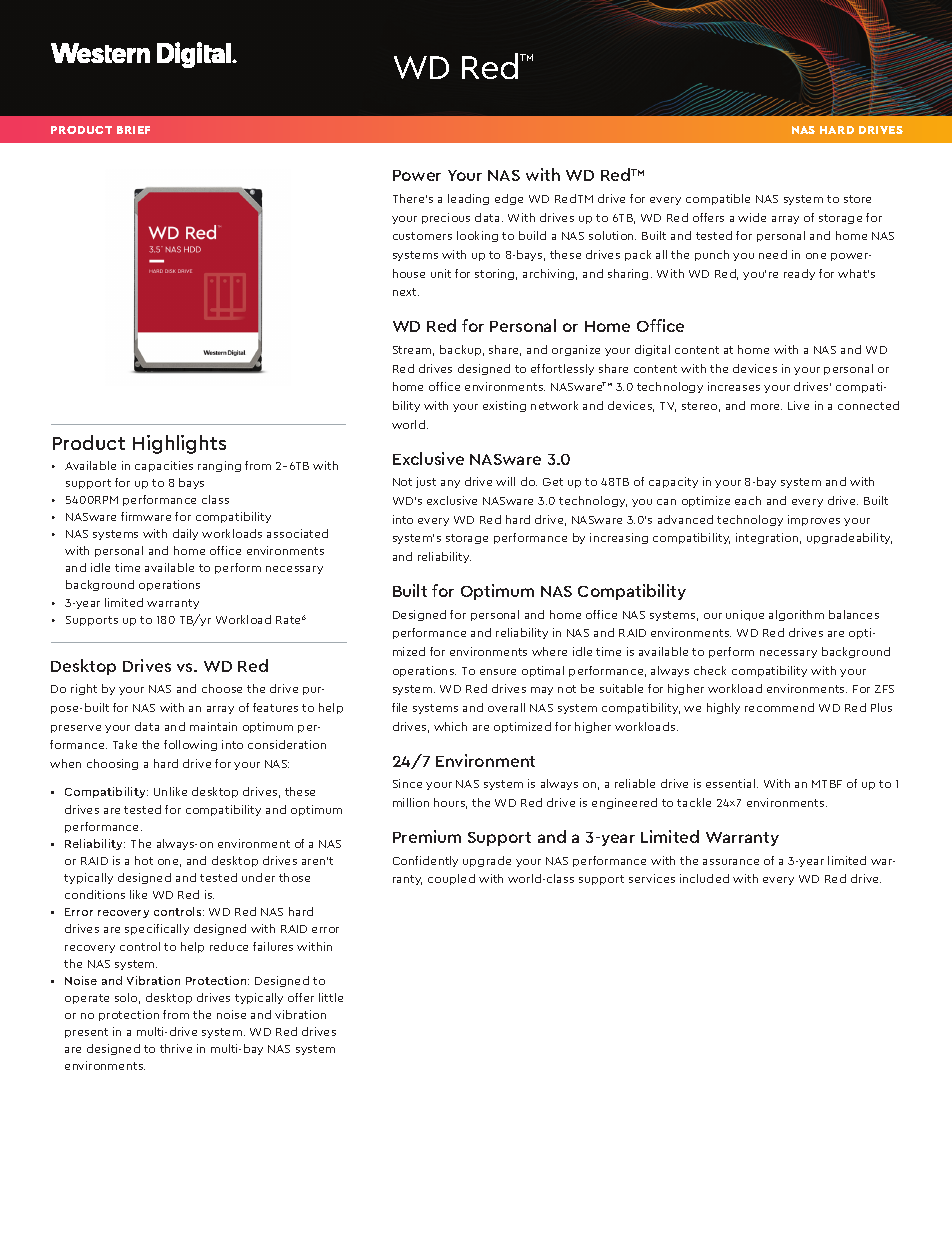 Image resolution: width=952 pixels, height=1233 pixels. Describe the element at coordinates (704, 878) in the image. I see `included` at that location.
